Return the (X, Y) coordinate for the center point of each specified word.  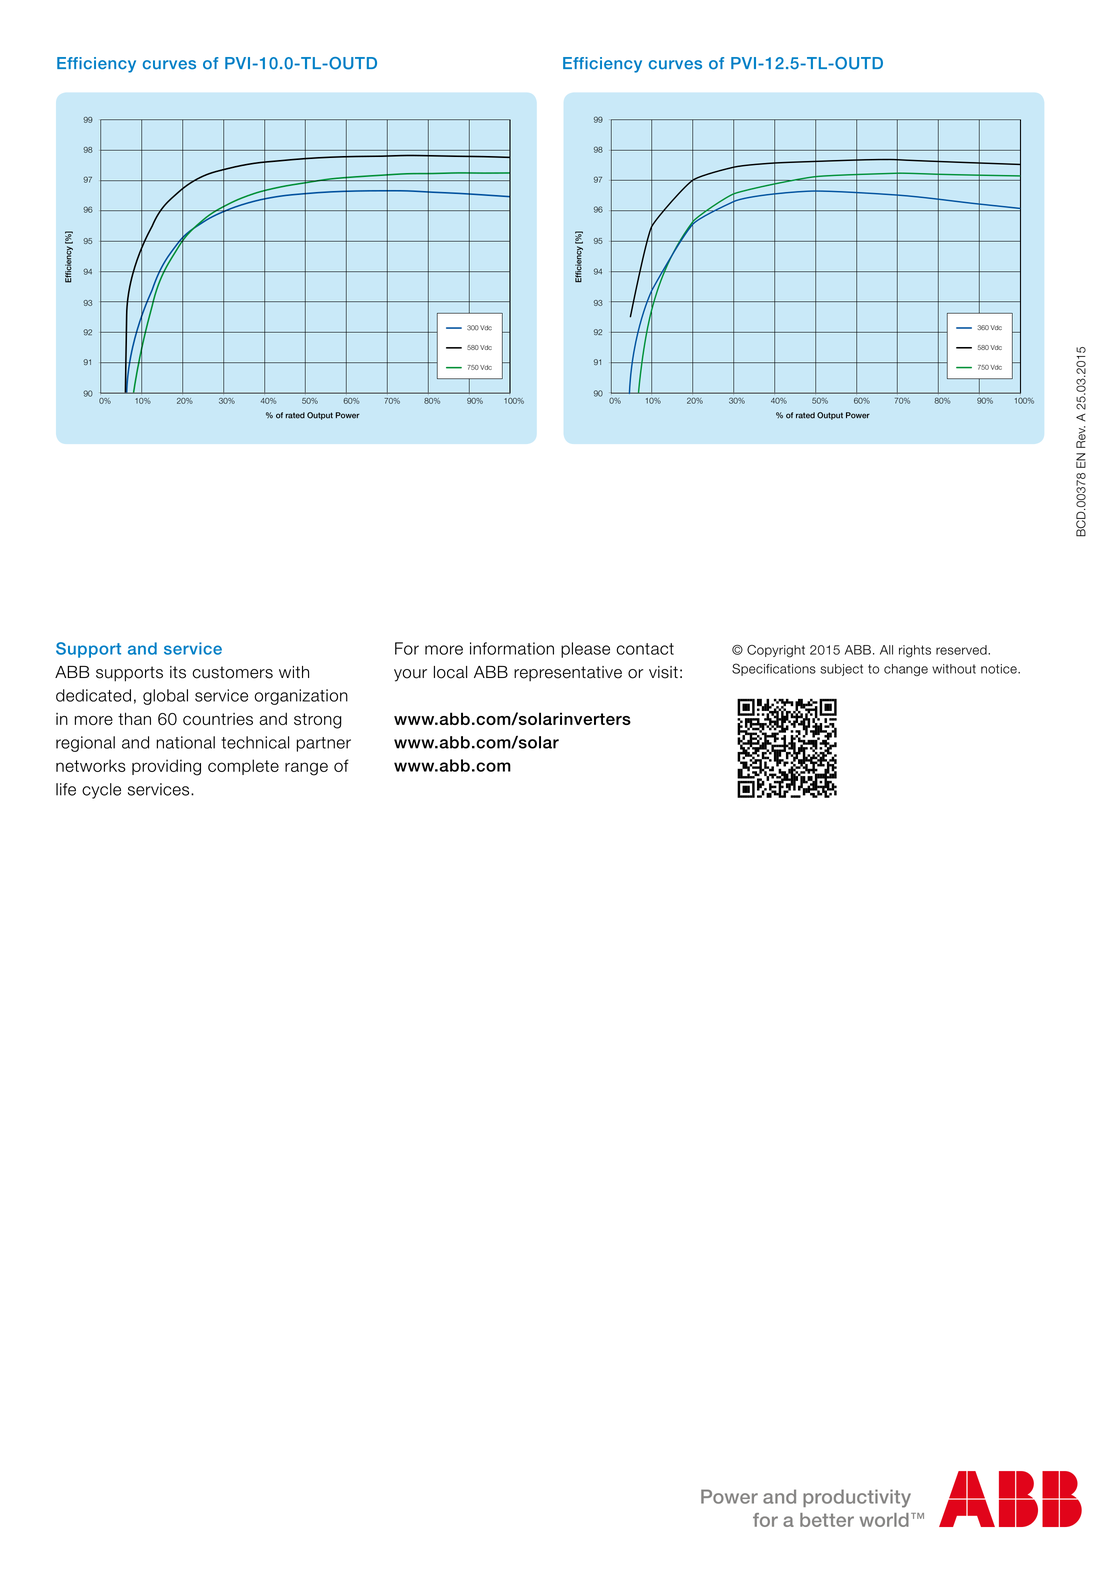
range (306, 769)
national (185, 742)
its (178, 672)
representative (568, 673)
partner (323, 744)
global (165, 697)
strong (318, 721)
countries (218, 719)
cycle (101, 791)
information (512, 648)
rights (915, 651)
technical (255, 742)
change (906, 670)
